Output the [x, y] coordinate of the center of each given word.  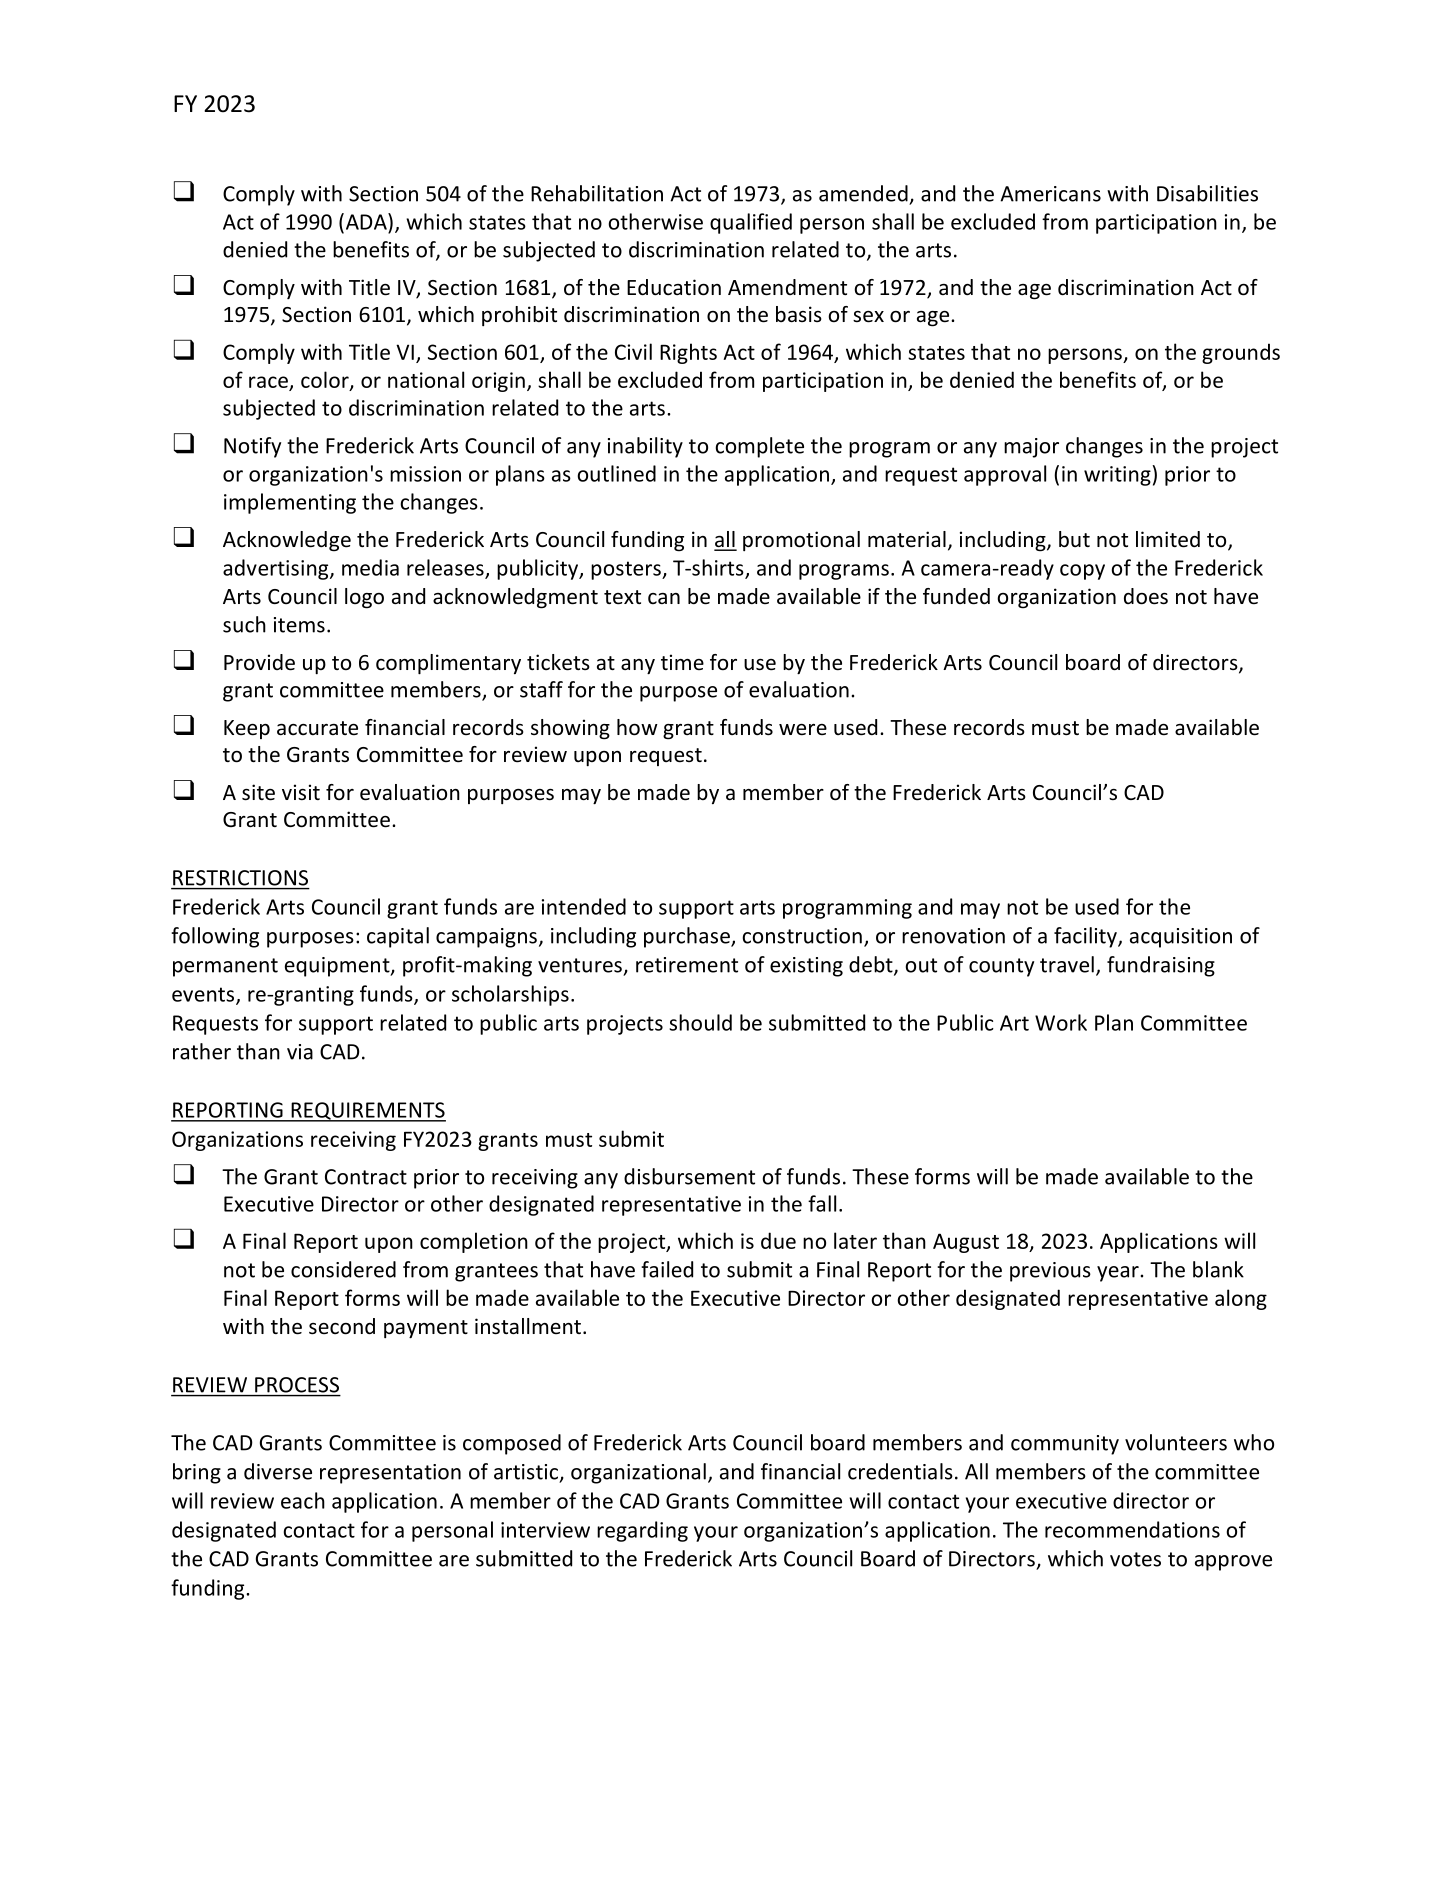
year [1118, 1274]
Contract [366, 1177]
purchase [688, 937]
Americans [1050, 194]
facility [1086, 937]
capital [398, 937]
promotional [801, 541]
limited [1168, 539]
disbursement [689, 1176]
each [303, 1500]
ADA [366, 221]
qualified [751, 223]
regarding [642, 1531]
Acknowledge [287, 541]
